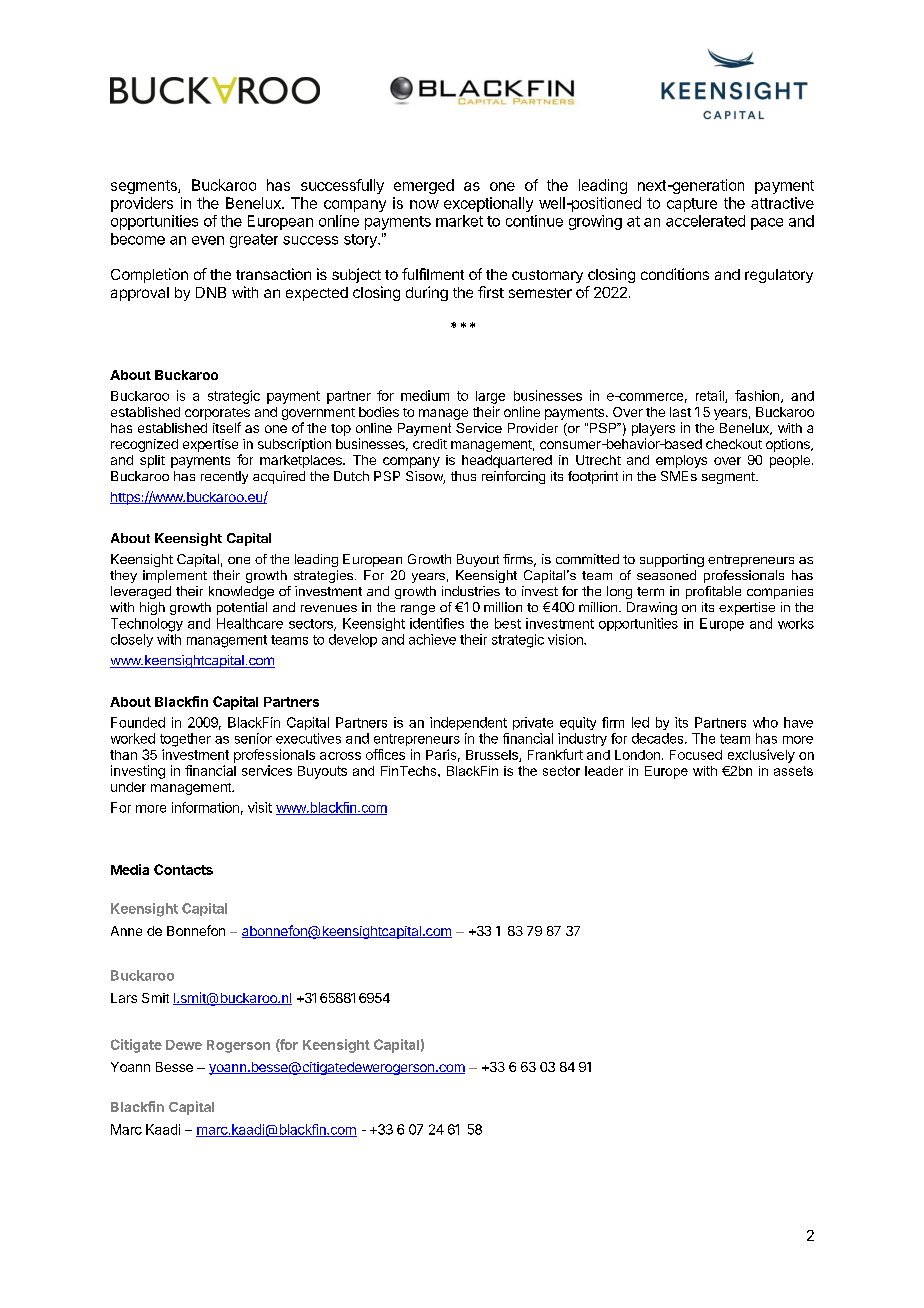 This screenshot has height=1308, width=924. Describe the element at coordinates (254, 241) in the screenshot. I see `greater` at that location.
